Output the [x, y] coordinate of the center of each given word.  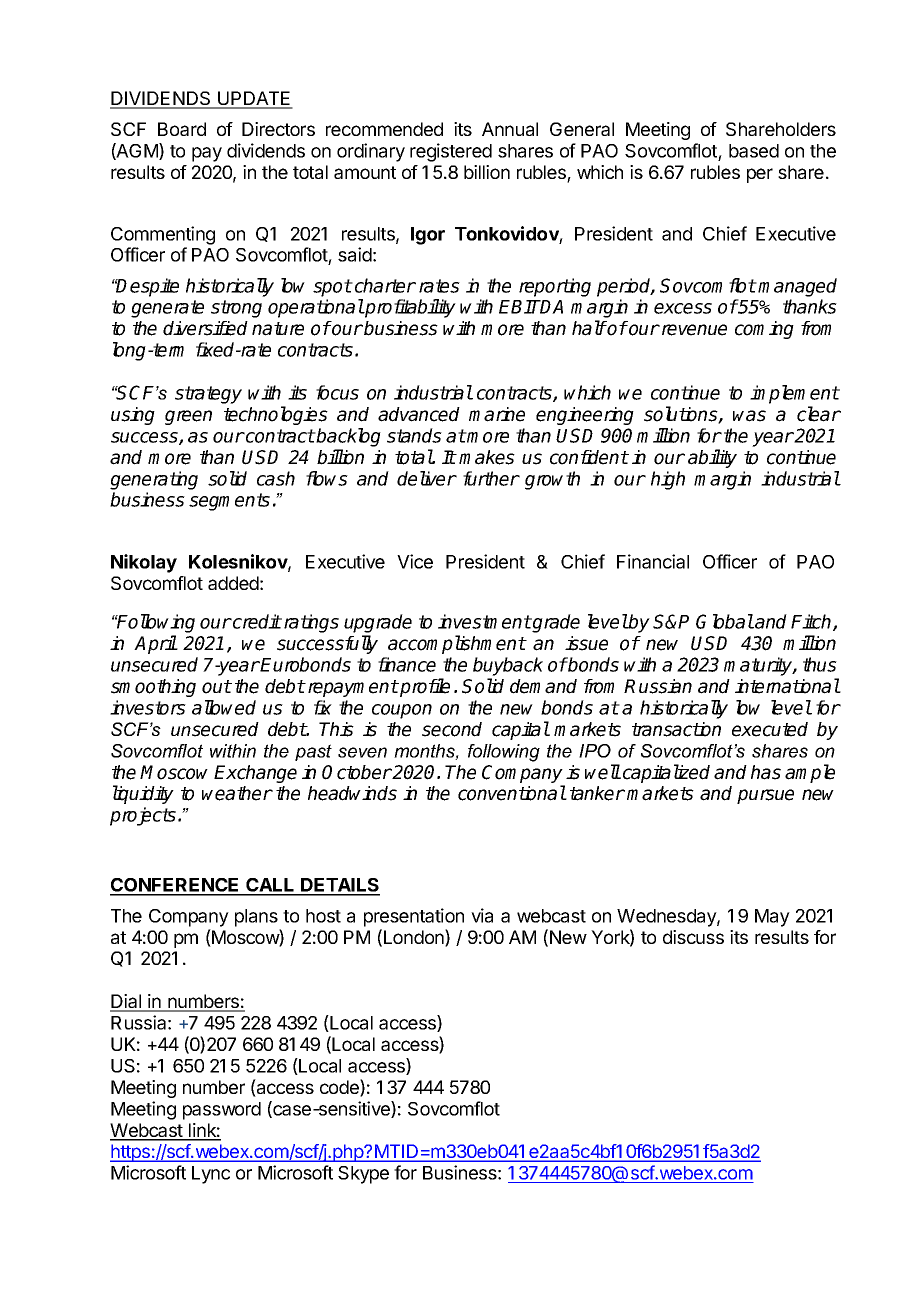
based [754, 151]
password [222, 1111]
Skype [363, 1175]
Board [182, 129]
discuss [693, 937]
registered [451, 152]
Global [725, 621]
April [155, 644]
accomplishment [457, 644]
